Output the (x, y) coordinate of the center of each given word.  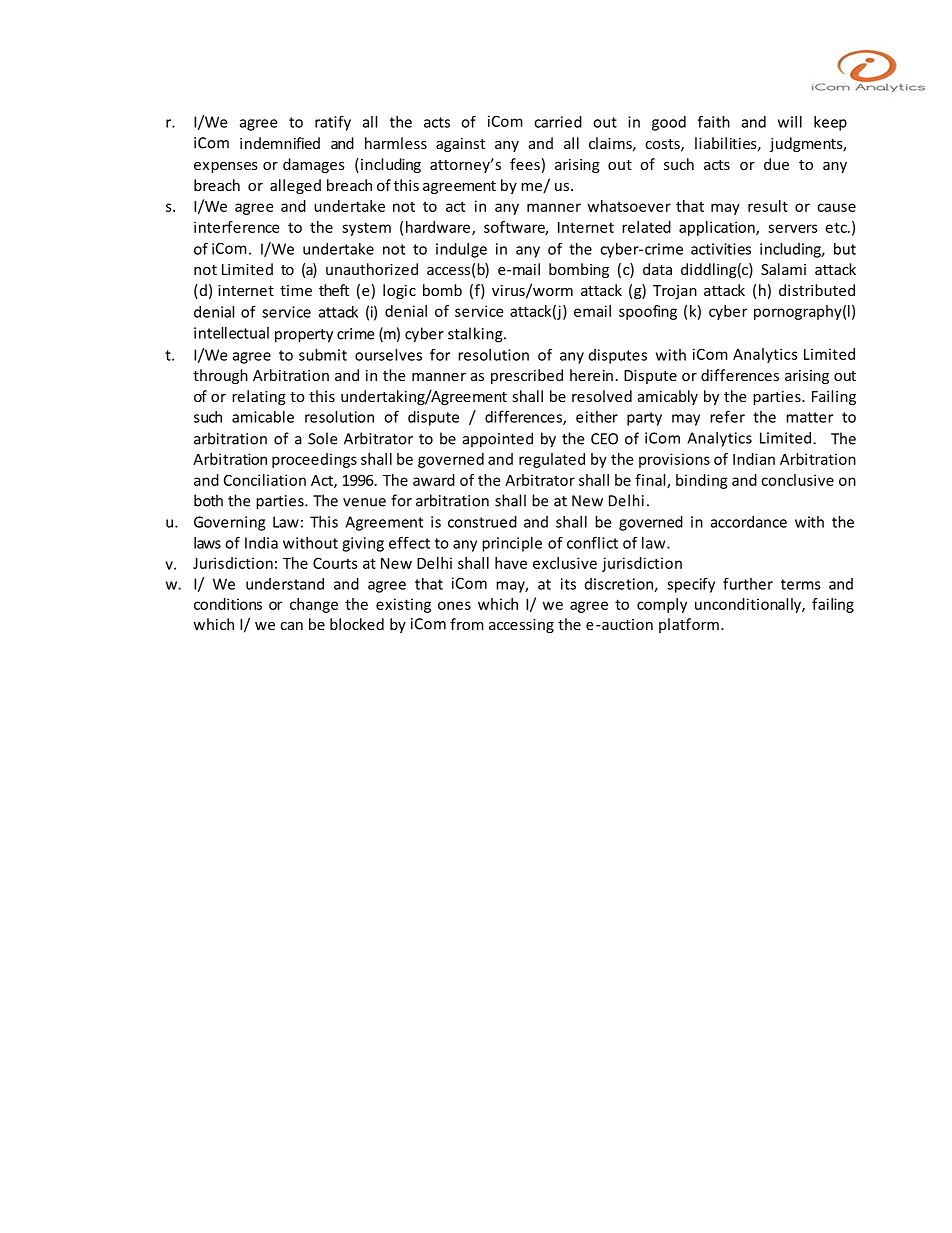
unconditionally (749, 605)
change (314, 605)
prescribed (527, 376)
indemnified (280, 143)
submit (323, 355)
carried (558, 122)
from (467, 624)
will (790, 122)
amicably (668, 397)
